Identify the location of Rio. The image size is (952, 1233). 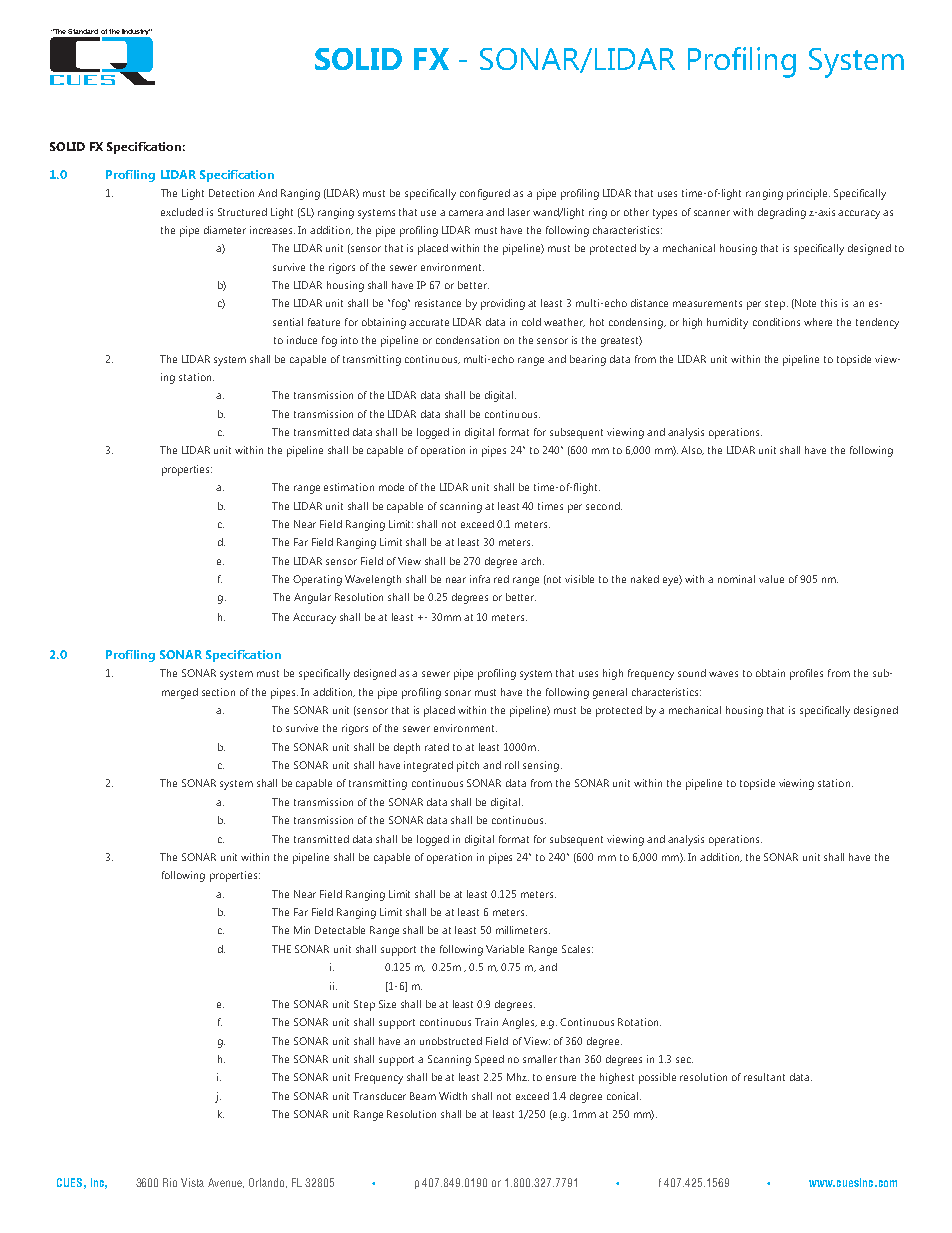
(170, 1182).
